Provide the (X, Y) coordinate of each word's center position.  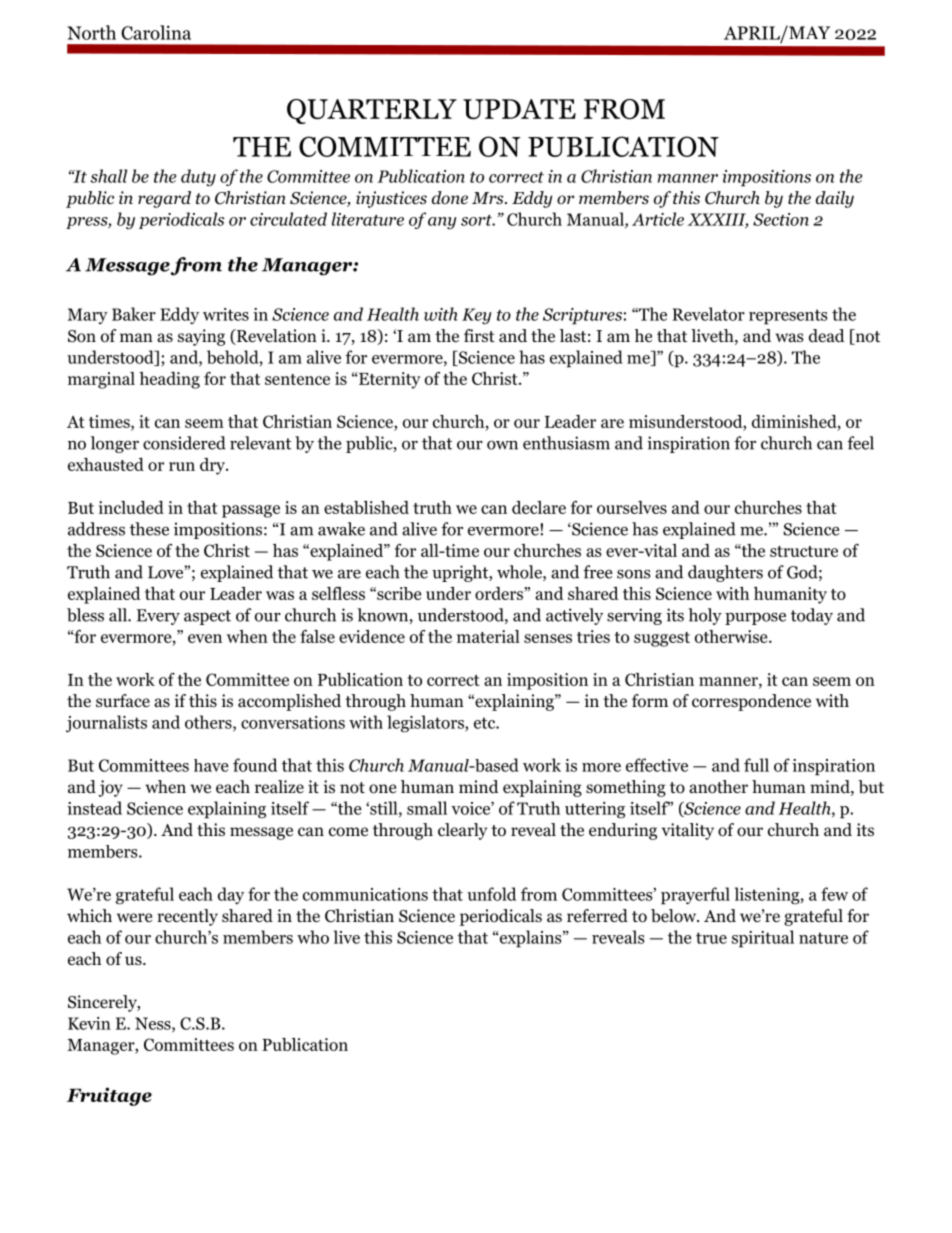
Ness (154, 1024)
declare (539, 507)
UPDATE (519, 109)
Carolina (156, 32)
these (149, 529)
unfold (491, 894)
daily (835, 199)
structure (804, 551)
